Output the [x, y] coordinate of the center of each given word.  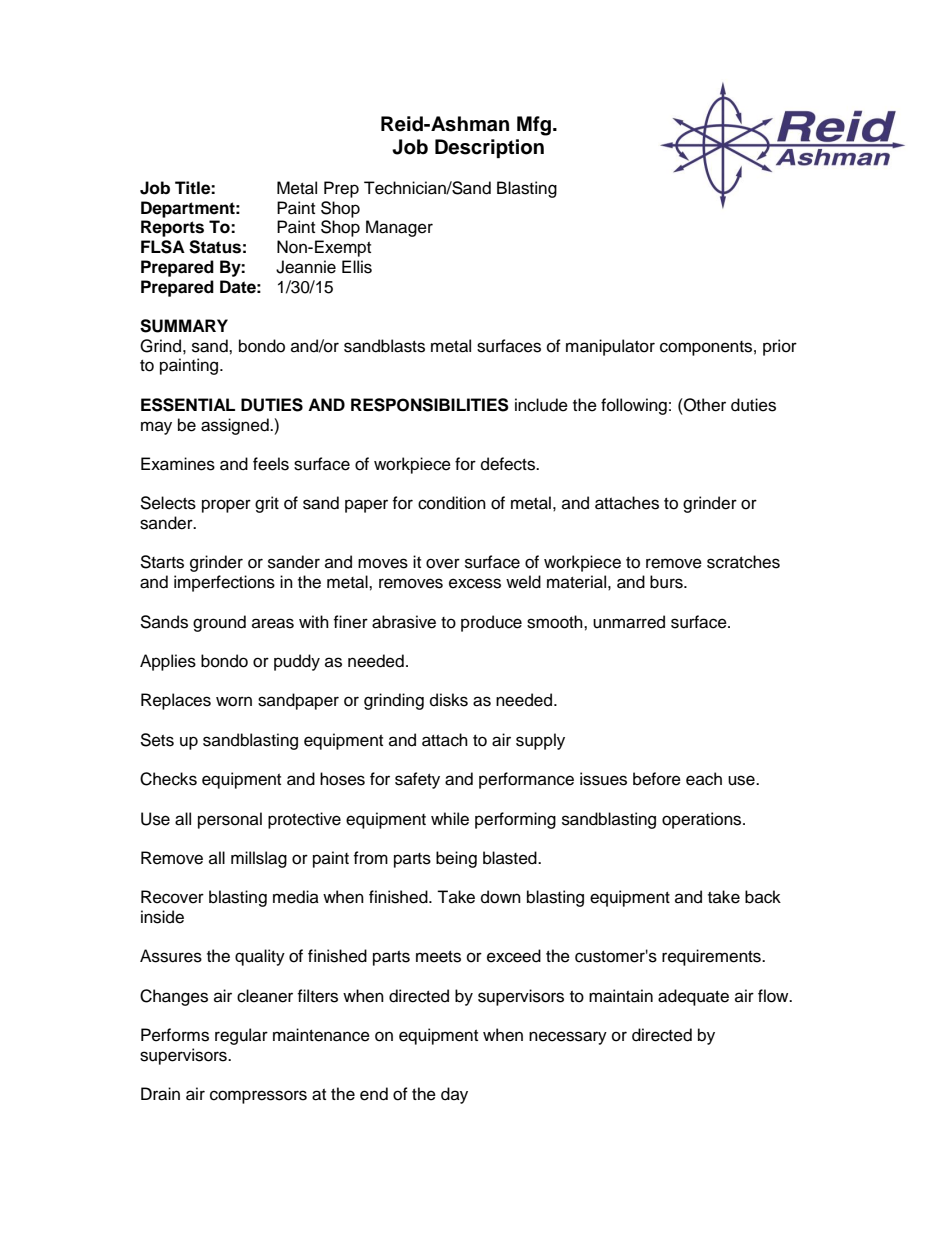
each [704, 779]
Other [704, 405]
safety [417, 780]
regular [241, 1036]
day [454, 1095]
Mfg [534, 126]
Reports [172, 228]
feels [271, 464]
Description [489, 149]
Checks [168, 779]
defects [509, 464]
